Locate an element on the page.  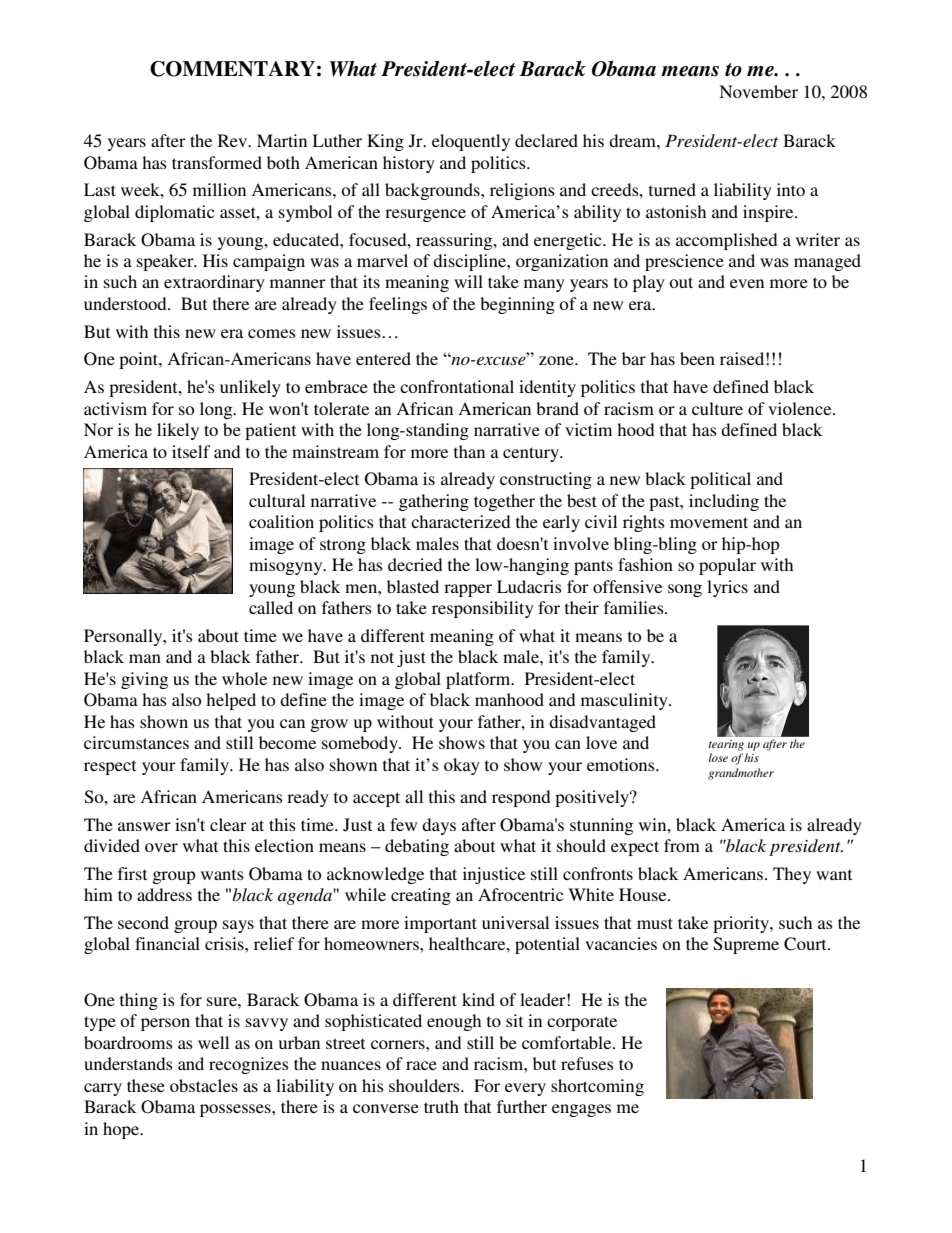
culture is located at coordinates (717, 408).
